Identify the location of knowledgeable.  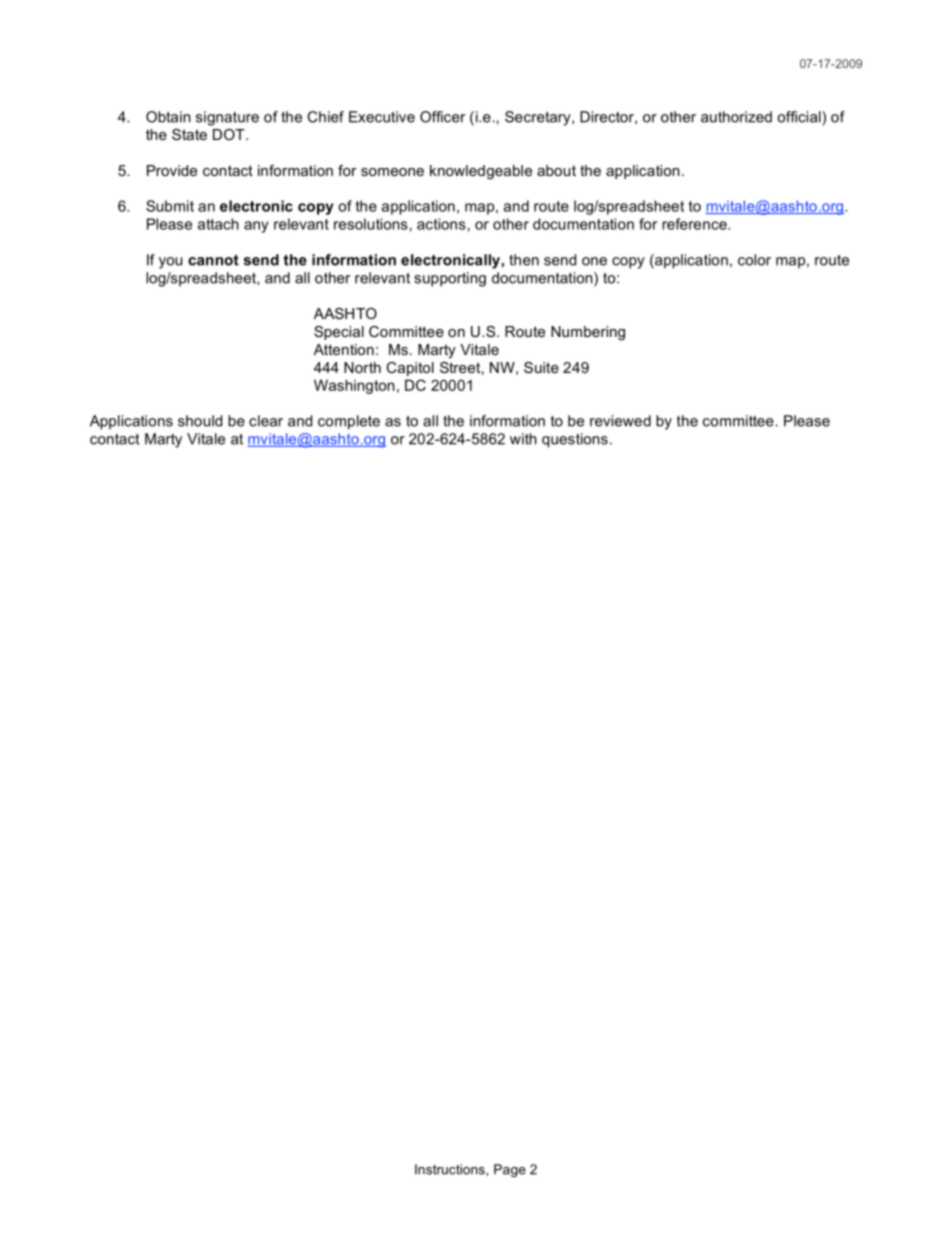
(481, 172).
